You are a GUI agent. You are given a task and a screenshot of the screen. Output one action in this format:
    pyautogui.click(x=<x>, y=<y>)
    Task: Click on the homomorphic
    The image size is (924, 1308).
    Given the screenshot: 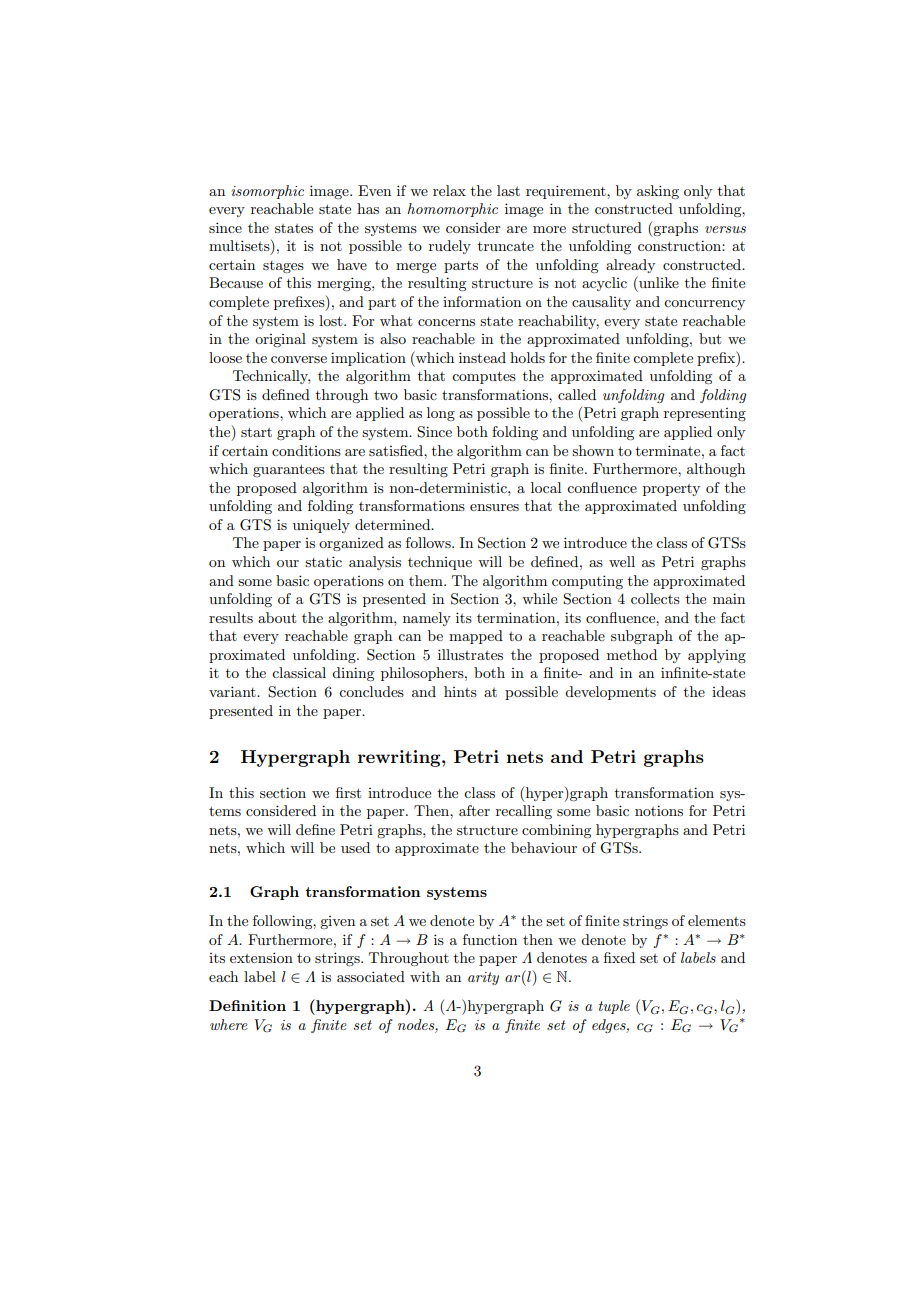 What is the action you would take?
    pyautogui.click(x=452, y=210)
